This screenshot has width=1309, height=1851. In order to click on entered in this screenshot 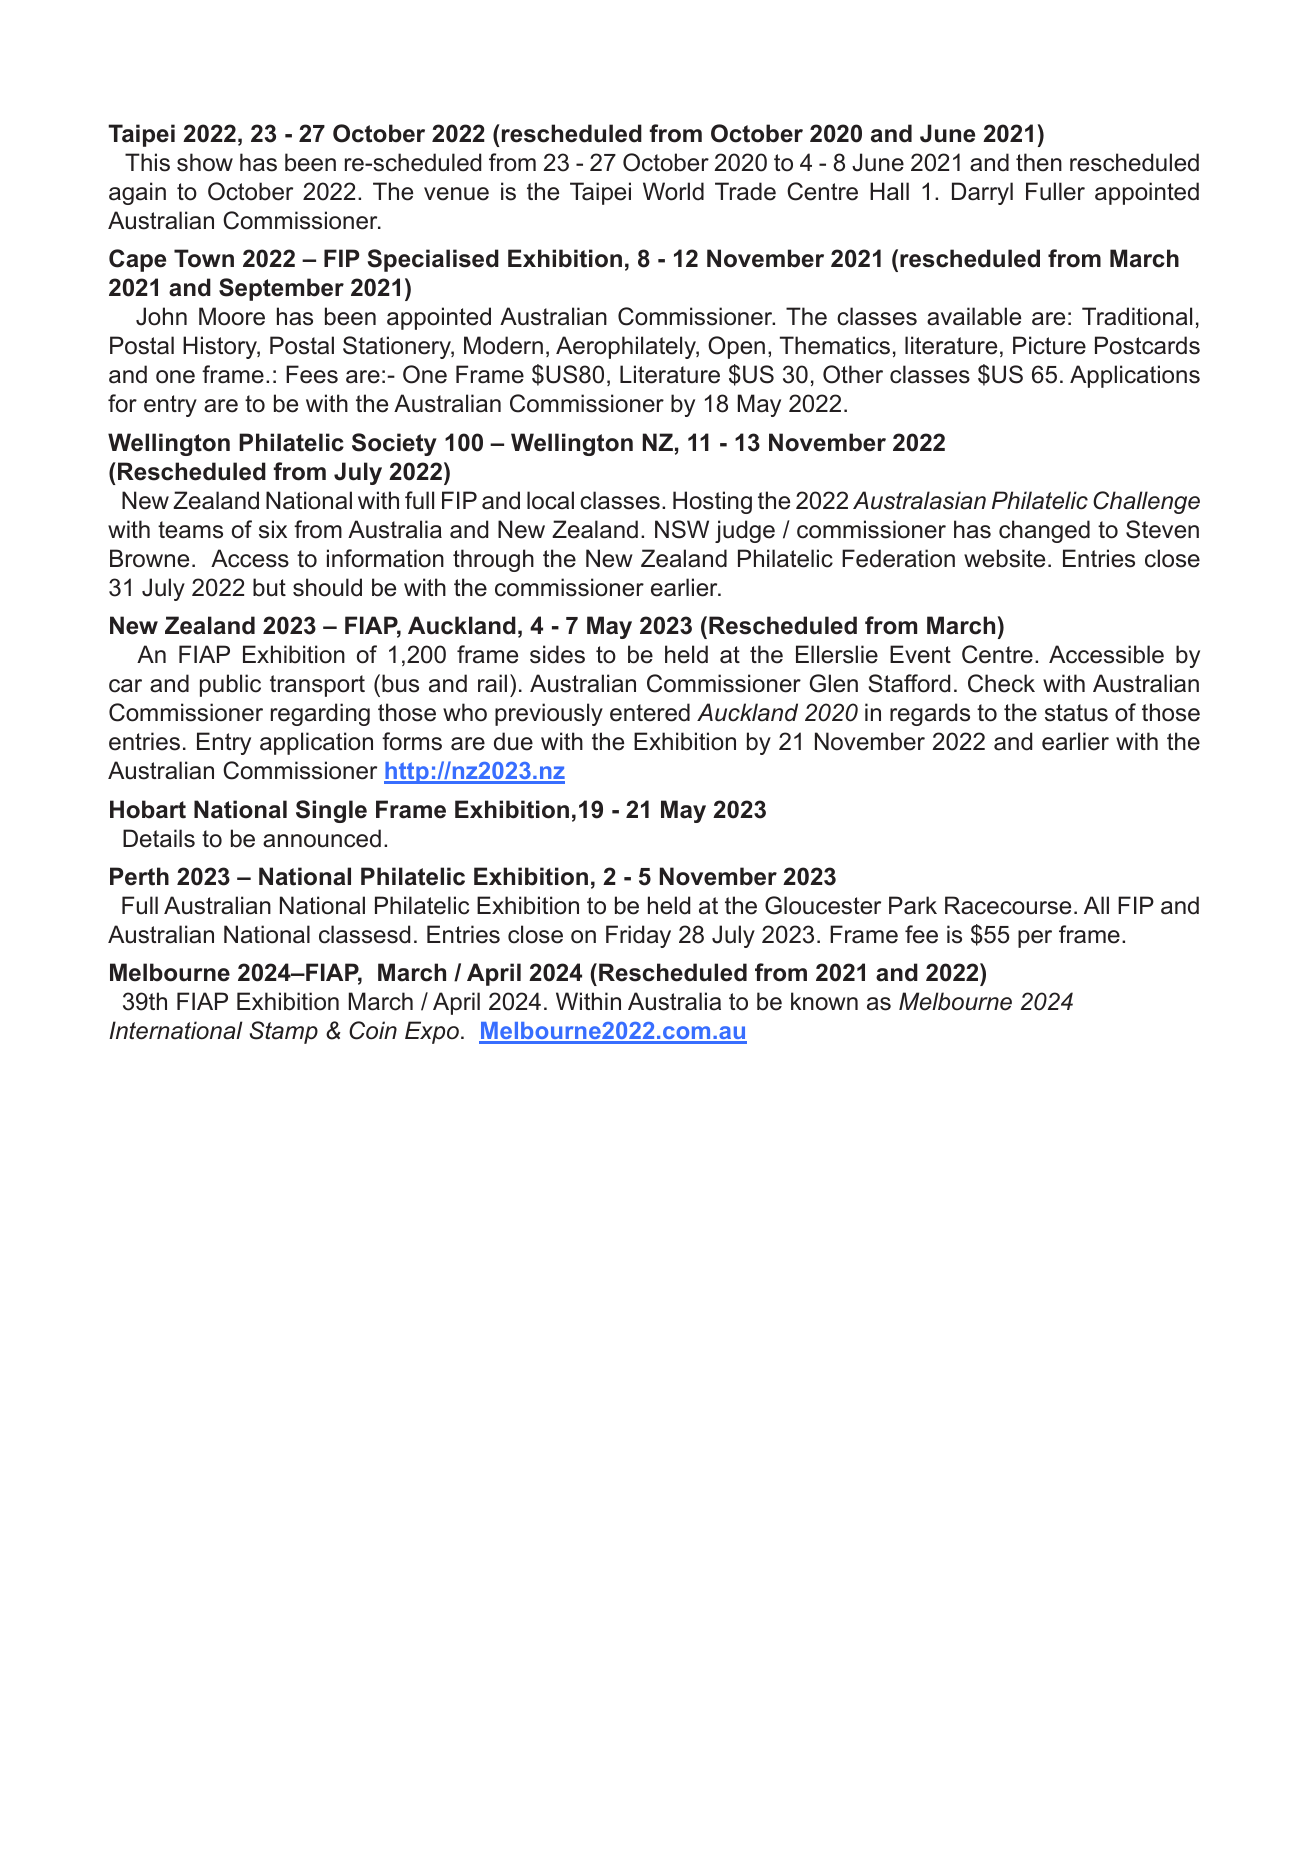, I will do `click(650, 712)`.
